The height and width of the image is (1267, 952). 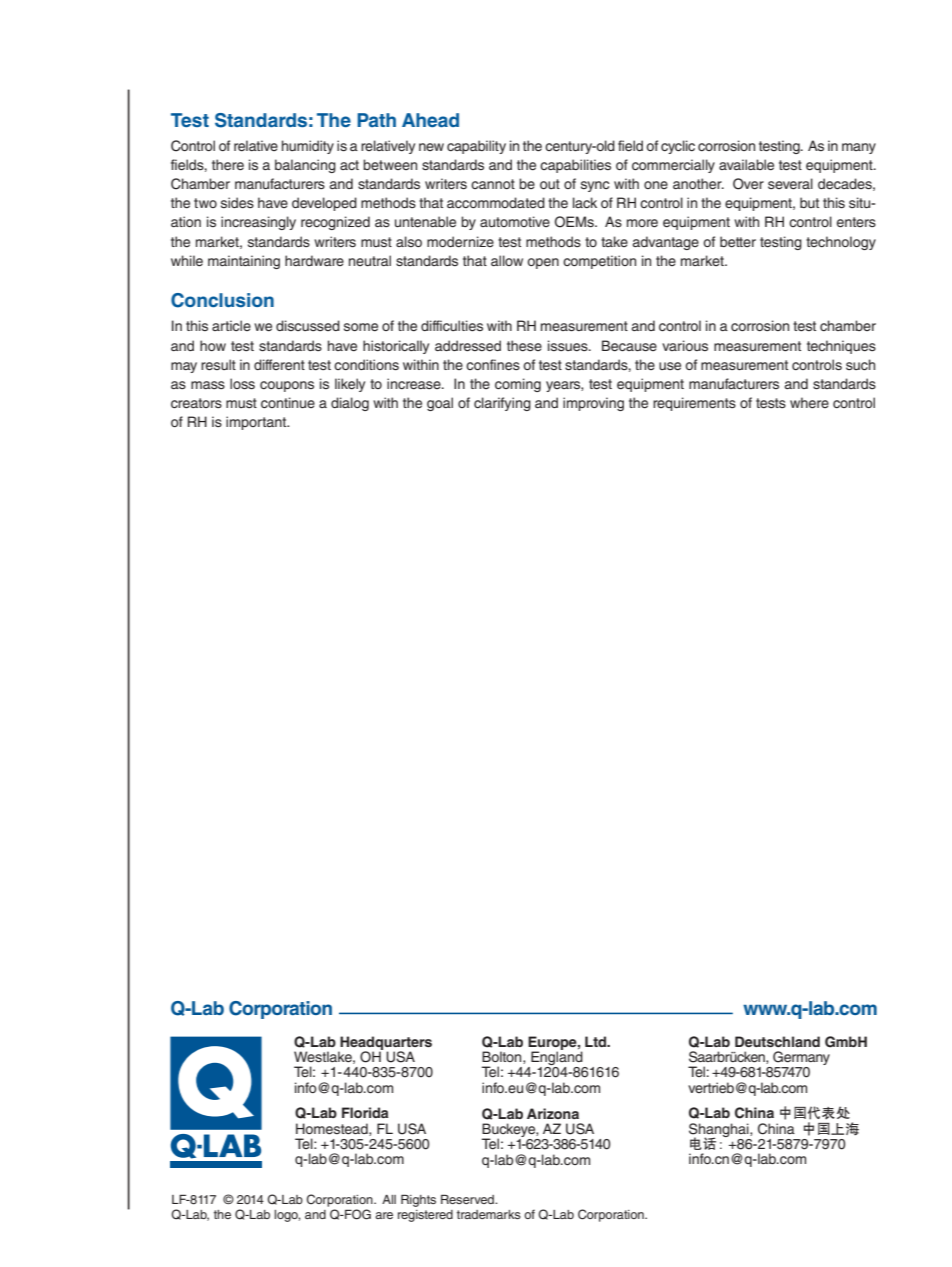 What do you see at coordinates (597, 1041) in the image?
I see `Ltd` at bounding box center [597, 1041].
